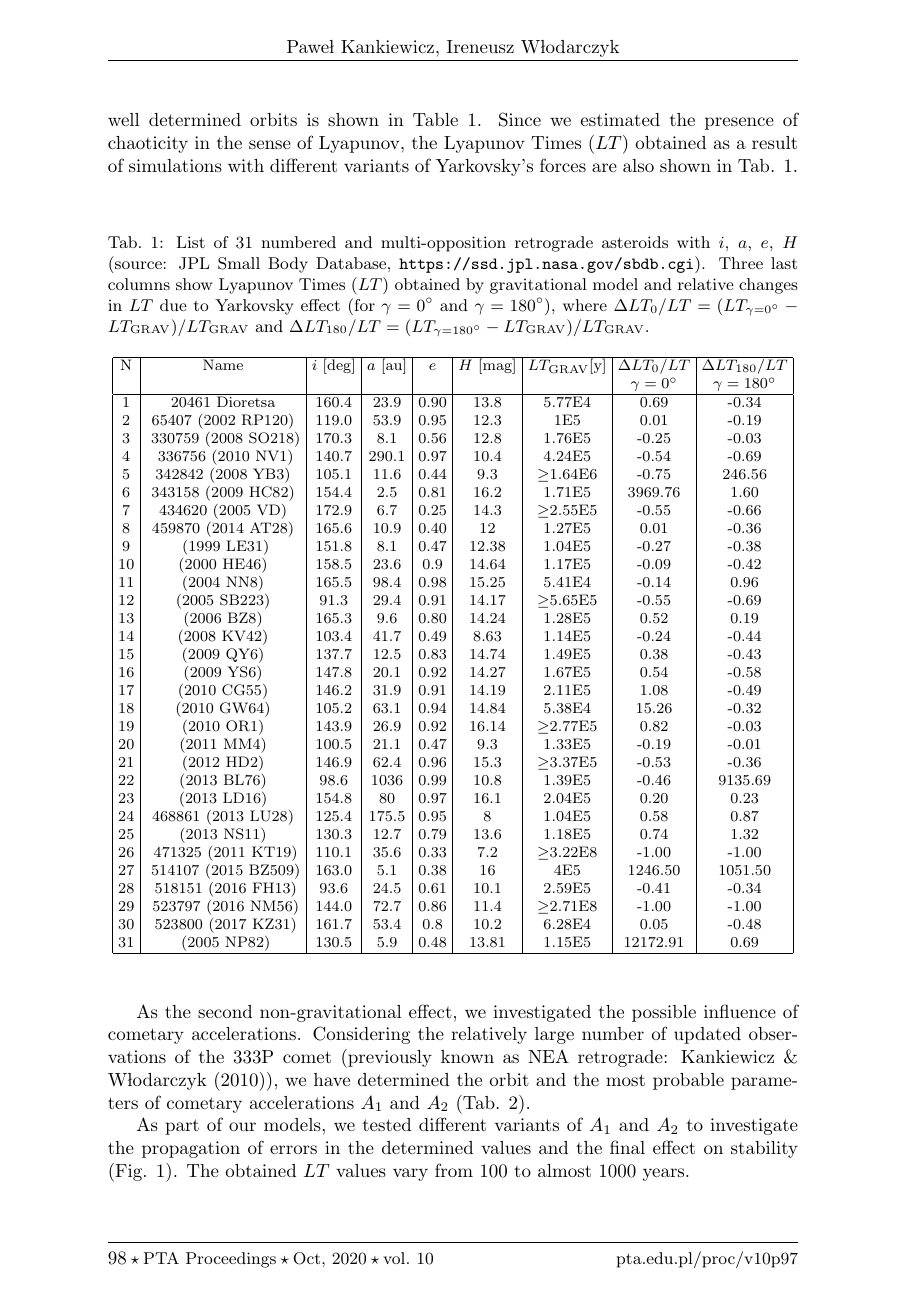  Describe the element at coordinates (175, 165) in the page. I see `simulations` at that location.
